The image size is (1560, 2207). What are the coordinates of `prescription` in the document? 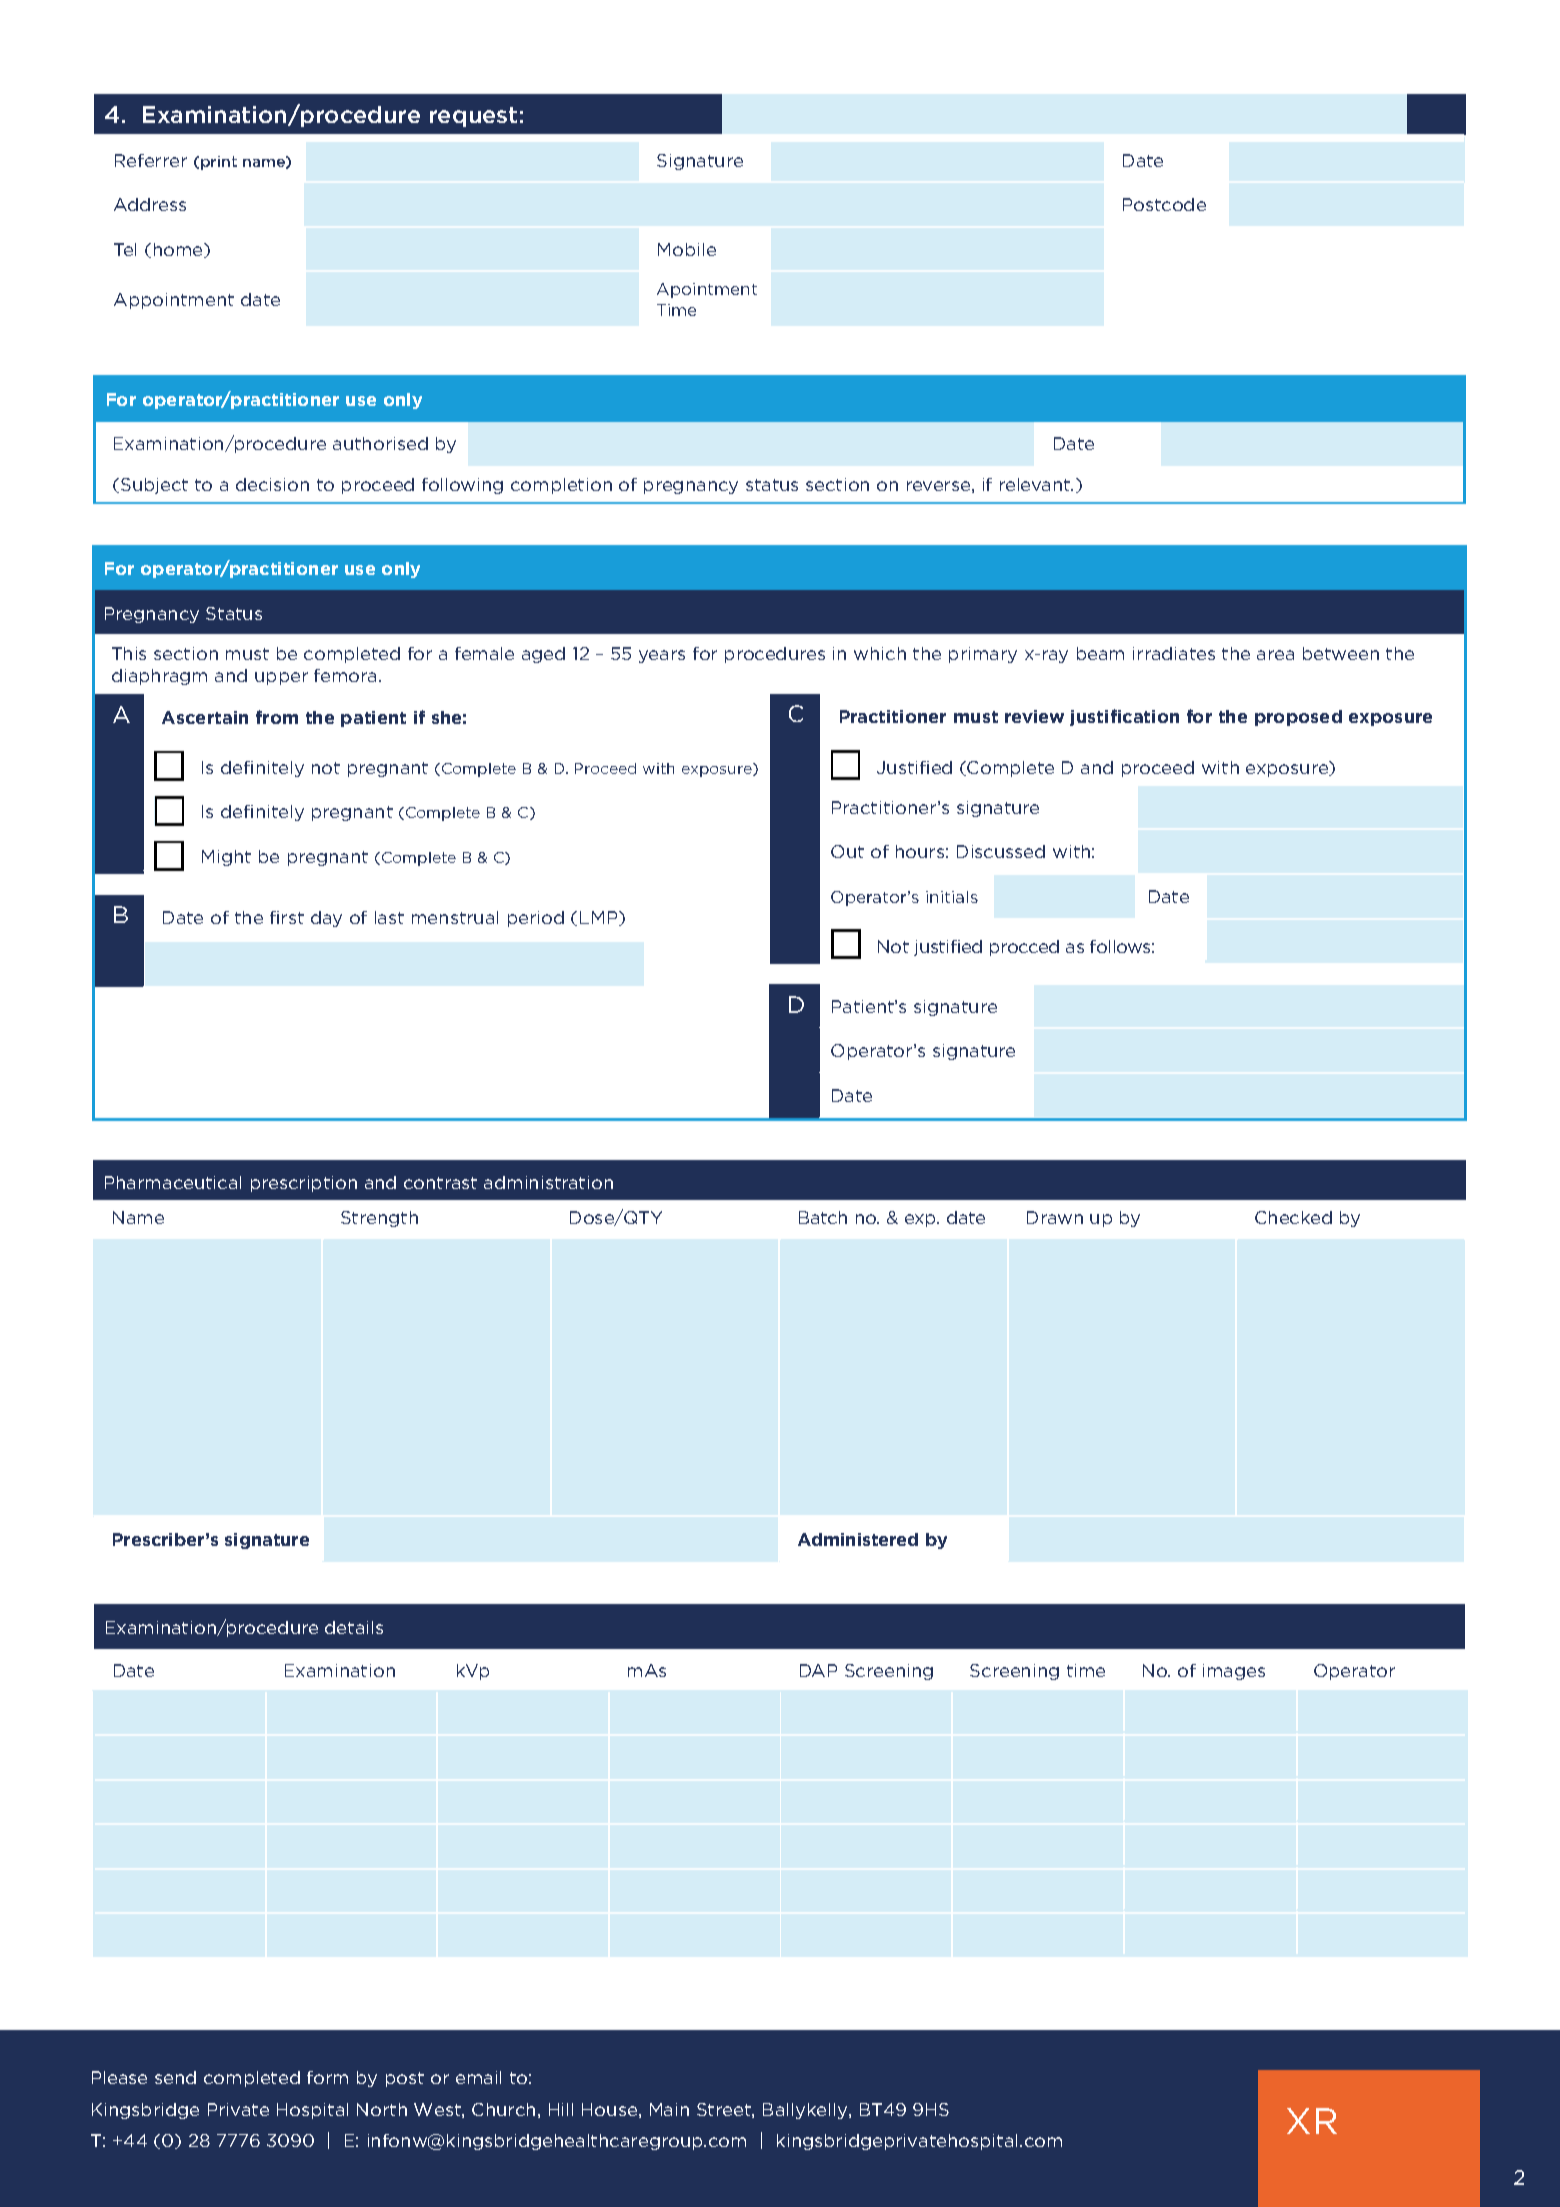 It's located at (304, 1184).
